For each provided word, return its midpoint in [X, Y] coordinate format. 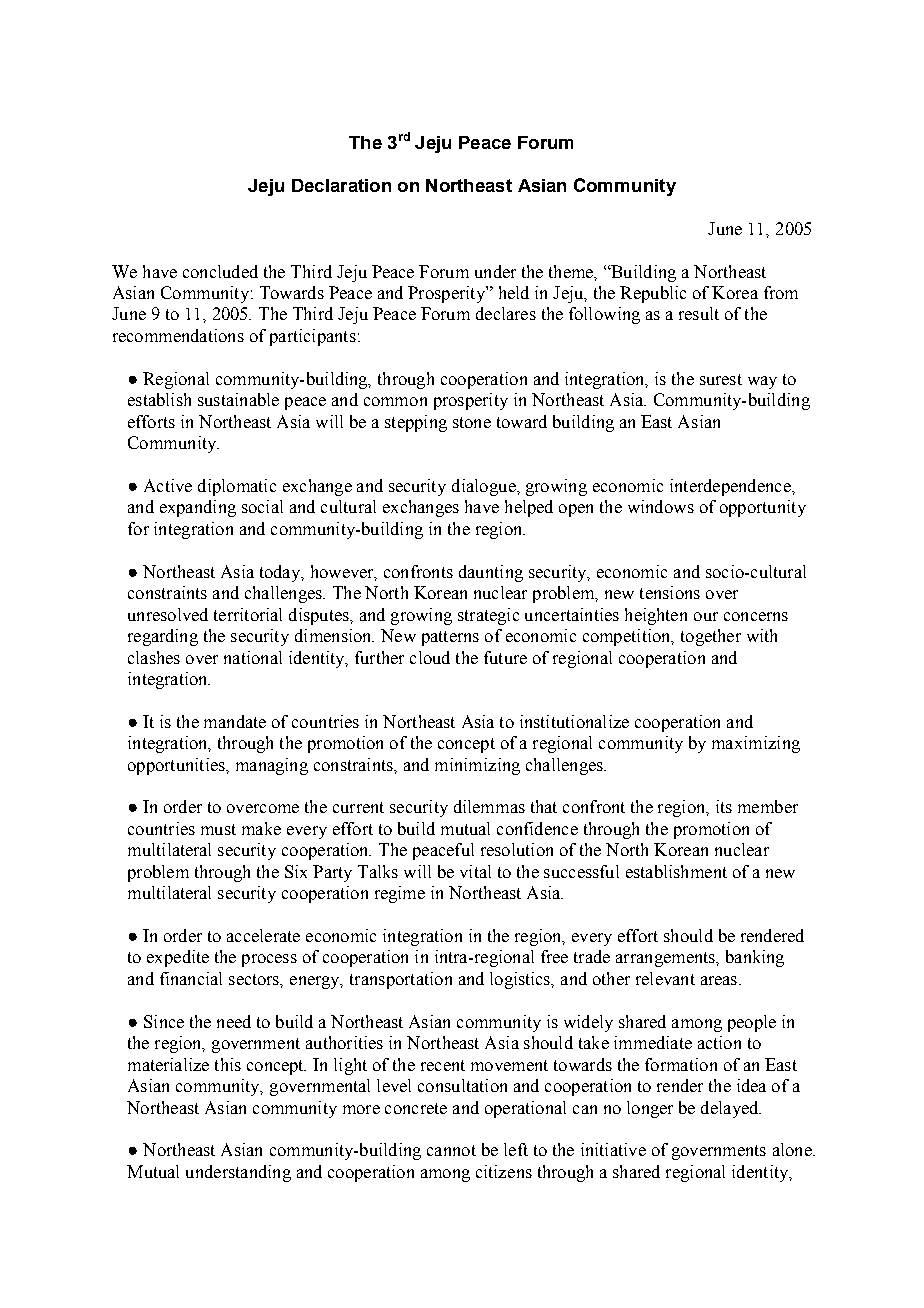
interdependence [731, 487]
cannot [451, 1150]
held [514, 292]
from [781, 292]
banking [755, 958]
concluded [220, 271]
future [505, 657]
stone [472, 422]
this [228, 1064]
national [253, 657]
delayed [731, 1109]
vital [475, 871]
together [711, 637]
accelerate [263, 935]
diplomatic [237, 487]
